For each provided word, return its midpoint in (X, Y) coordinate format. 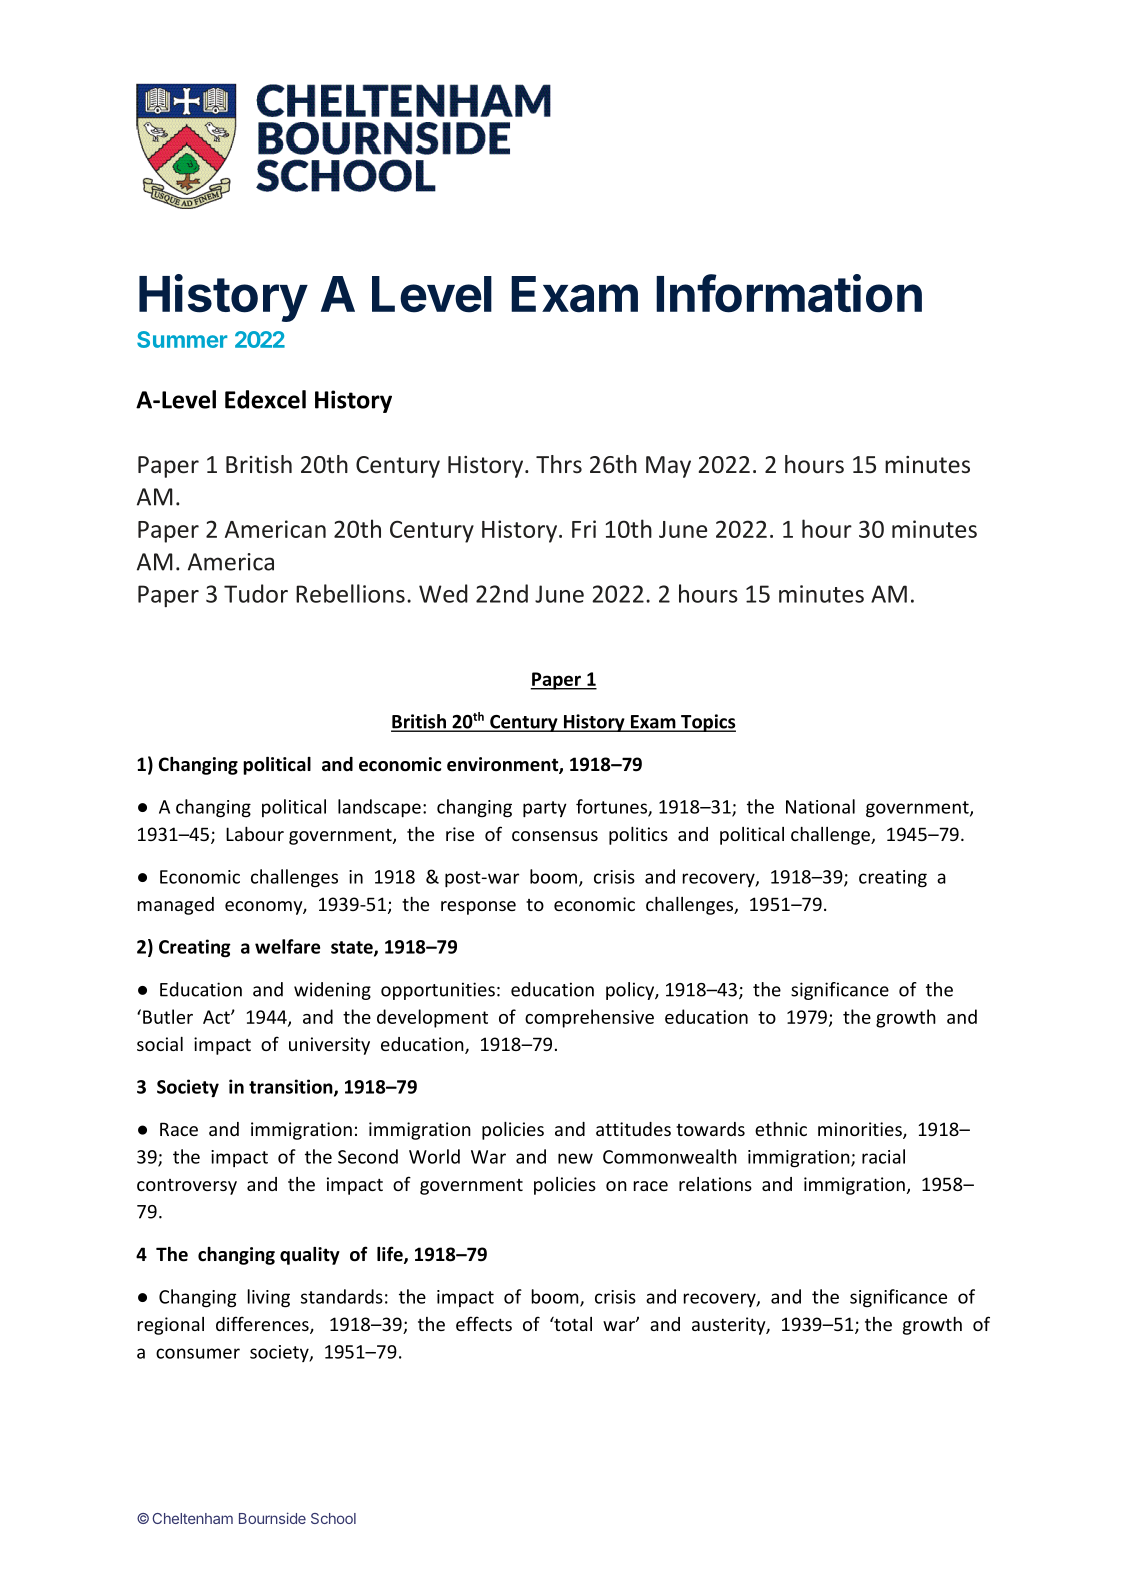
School (333, 1518)
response (478, 908)
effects (484, 1323)
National (820, 806)
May (668, 467)
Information (789, 293)
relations (715, 1184)
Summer (182, 339)
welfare (287, 946)
